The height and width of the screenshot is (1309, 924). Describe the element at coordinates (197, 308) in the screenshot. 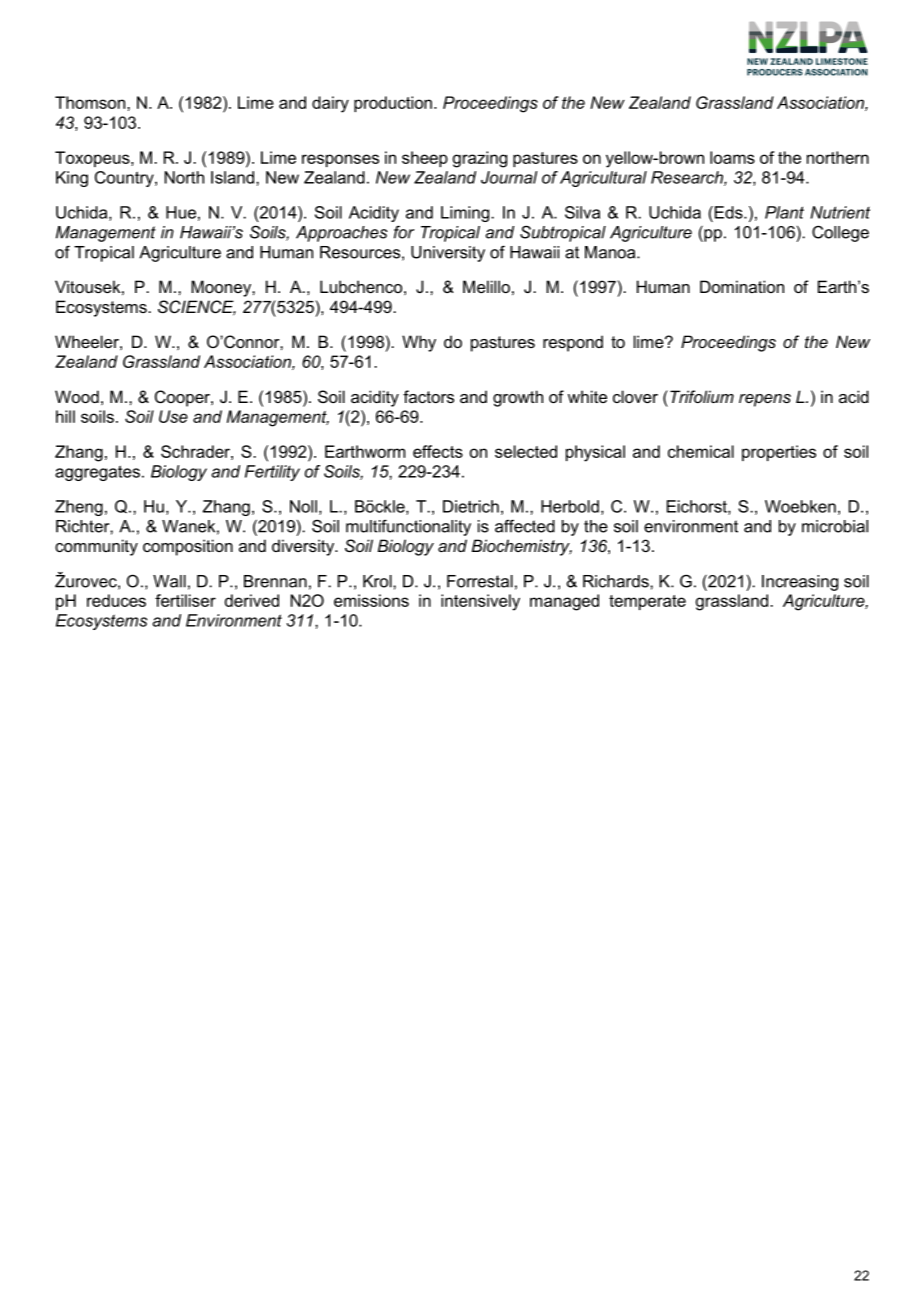

I see `SCIENCE` at that location.
